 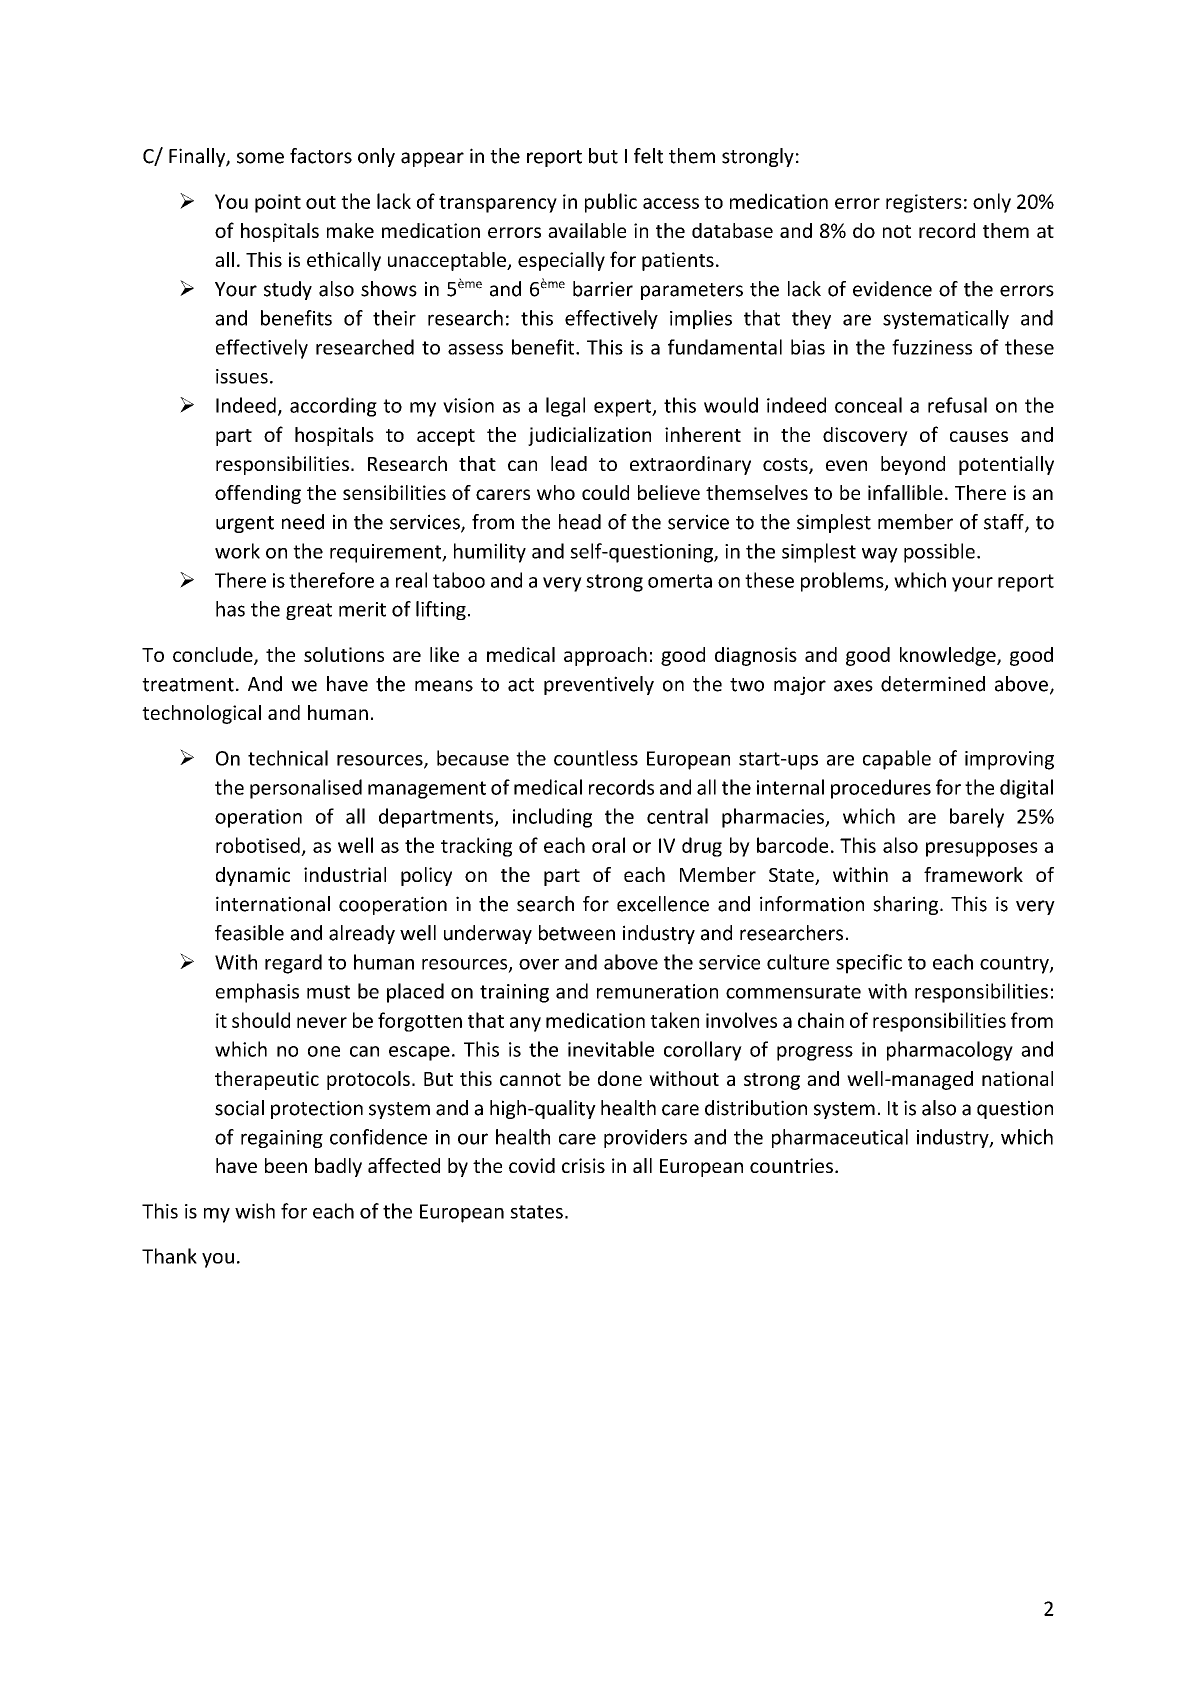 What do you see at coordinates (924, 203) in the screenshot?
I see `registers` at bounding box center [924, 203].
